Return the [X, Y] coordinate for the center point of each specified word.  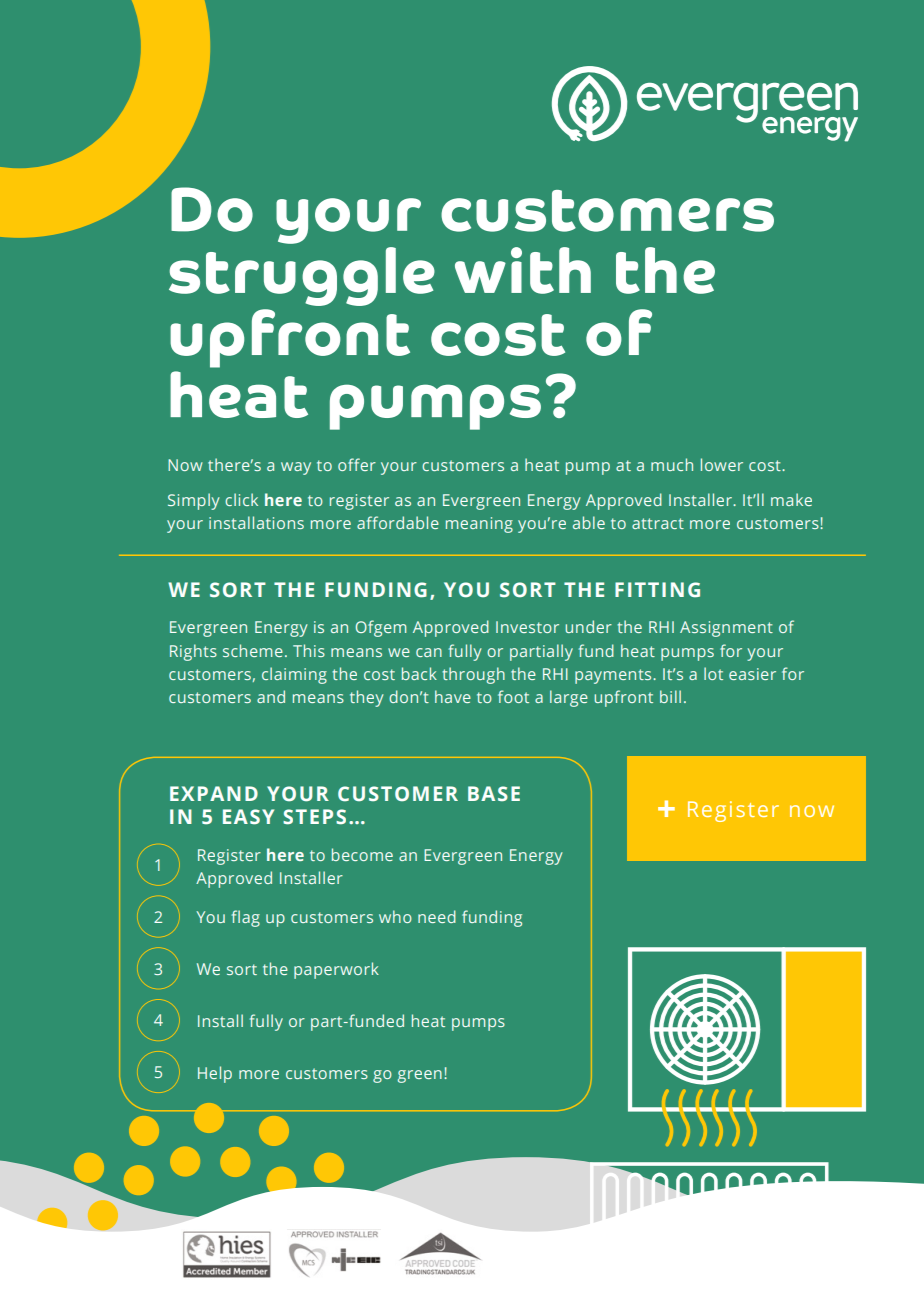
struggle [302, 276]
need [437, 916]
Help [215, 1074]
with [523, 270]
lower [722, 464]
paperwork [336, 970]
